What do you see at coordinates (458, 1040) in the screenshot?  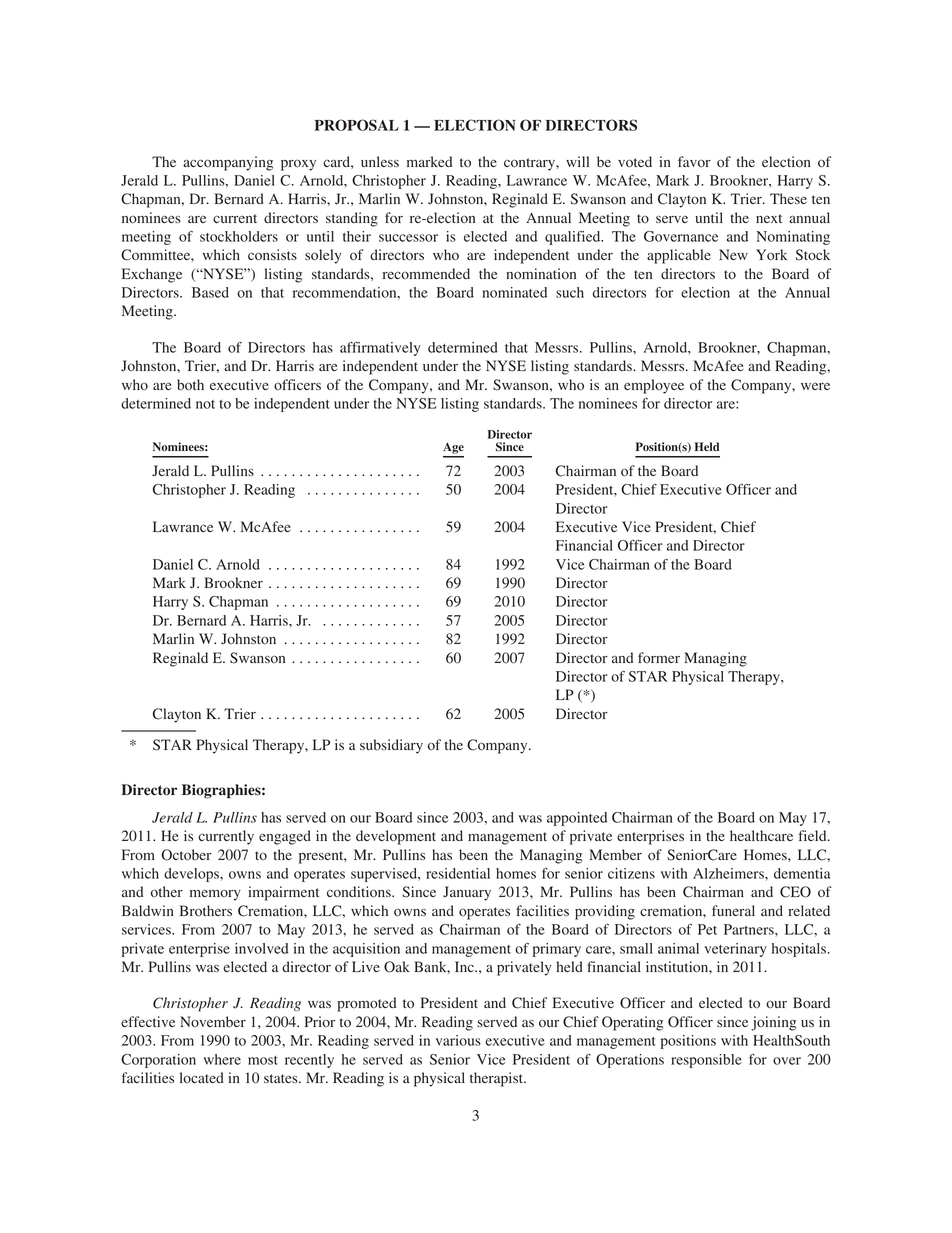 I see `various` at bounding box center [458, 1040].
